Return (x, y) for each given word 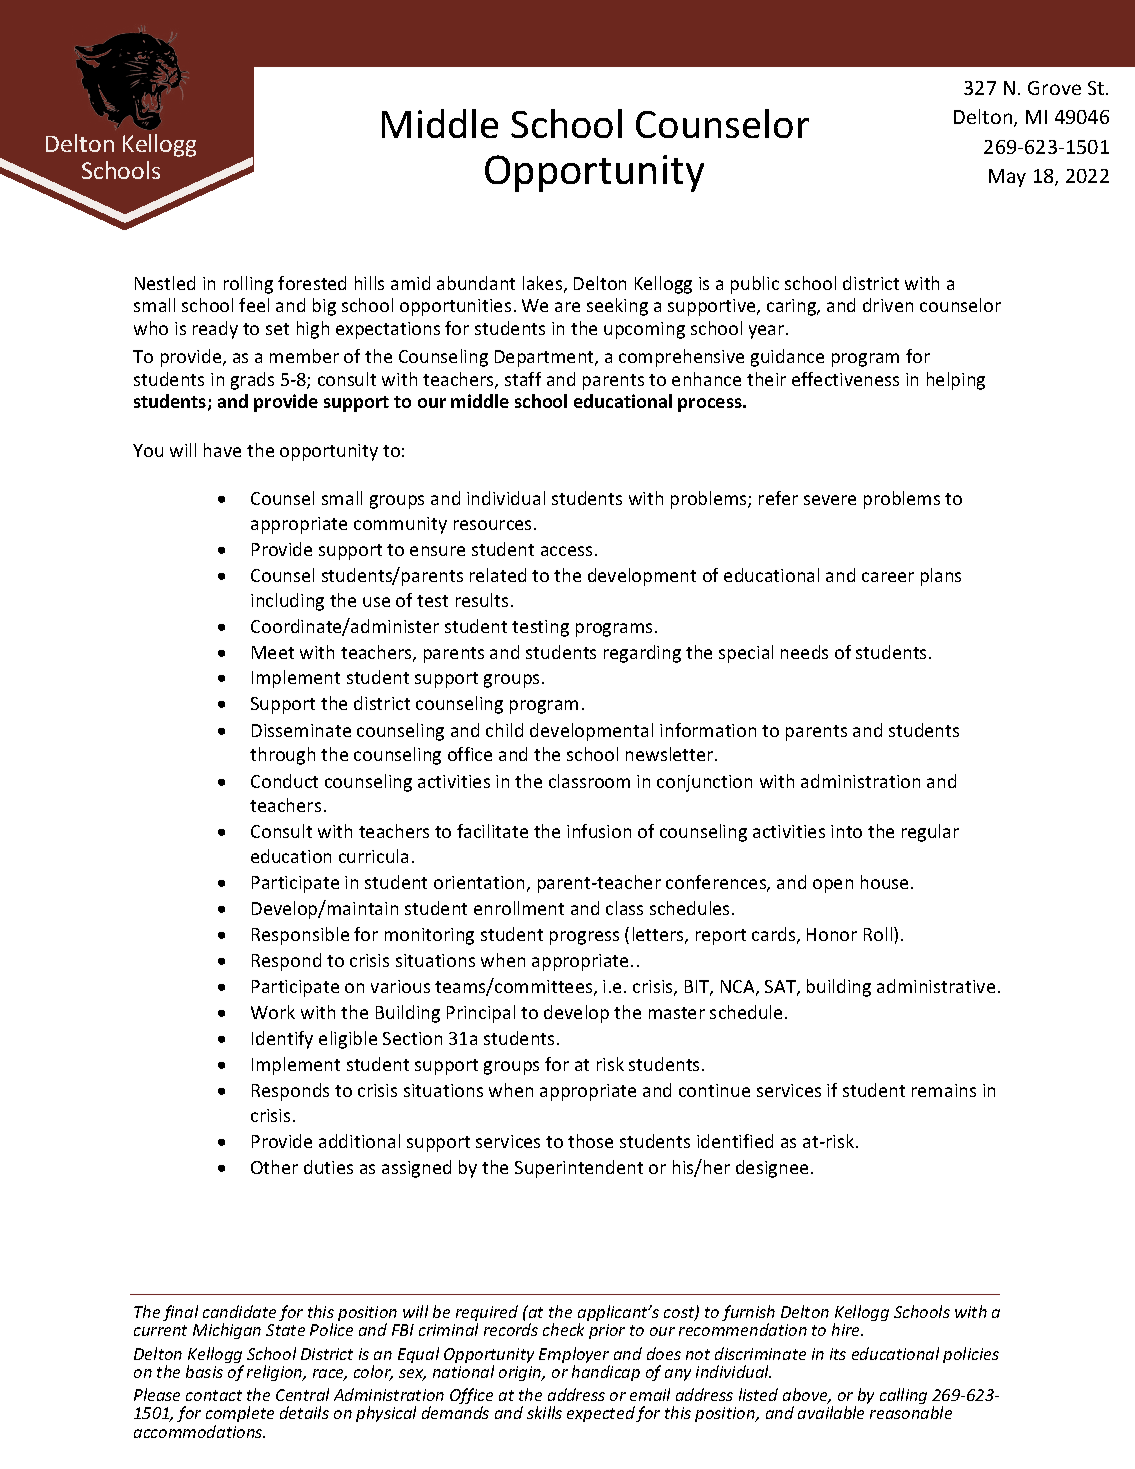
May (1007, 178)
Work (273, 1012)
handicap (606, 1373)
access (566, 551)
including (287, 602)
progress (584, 938)
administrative (936, 986)
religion (276, 1373)
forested (312, 283)
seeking (617, 307)
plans (941, 577)
